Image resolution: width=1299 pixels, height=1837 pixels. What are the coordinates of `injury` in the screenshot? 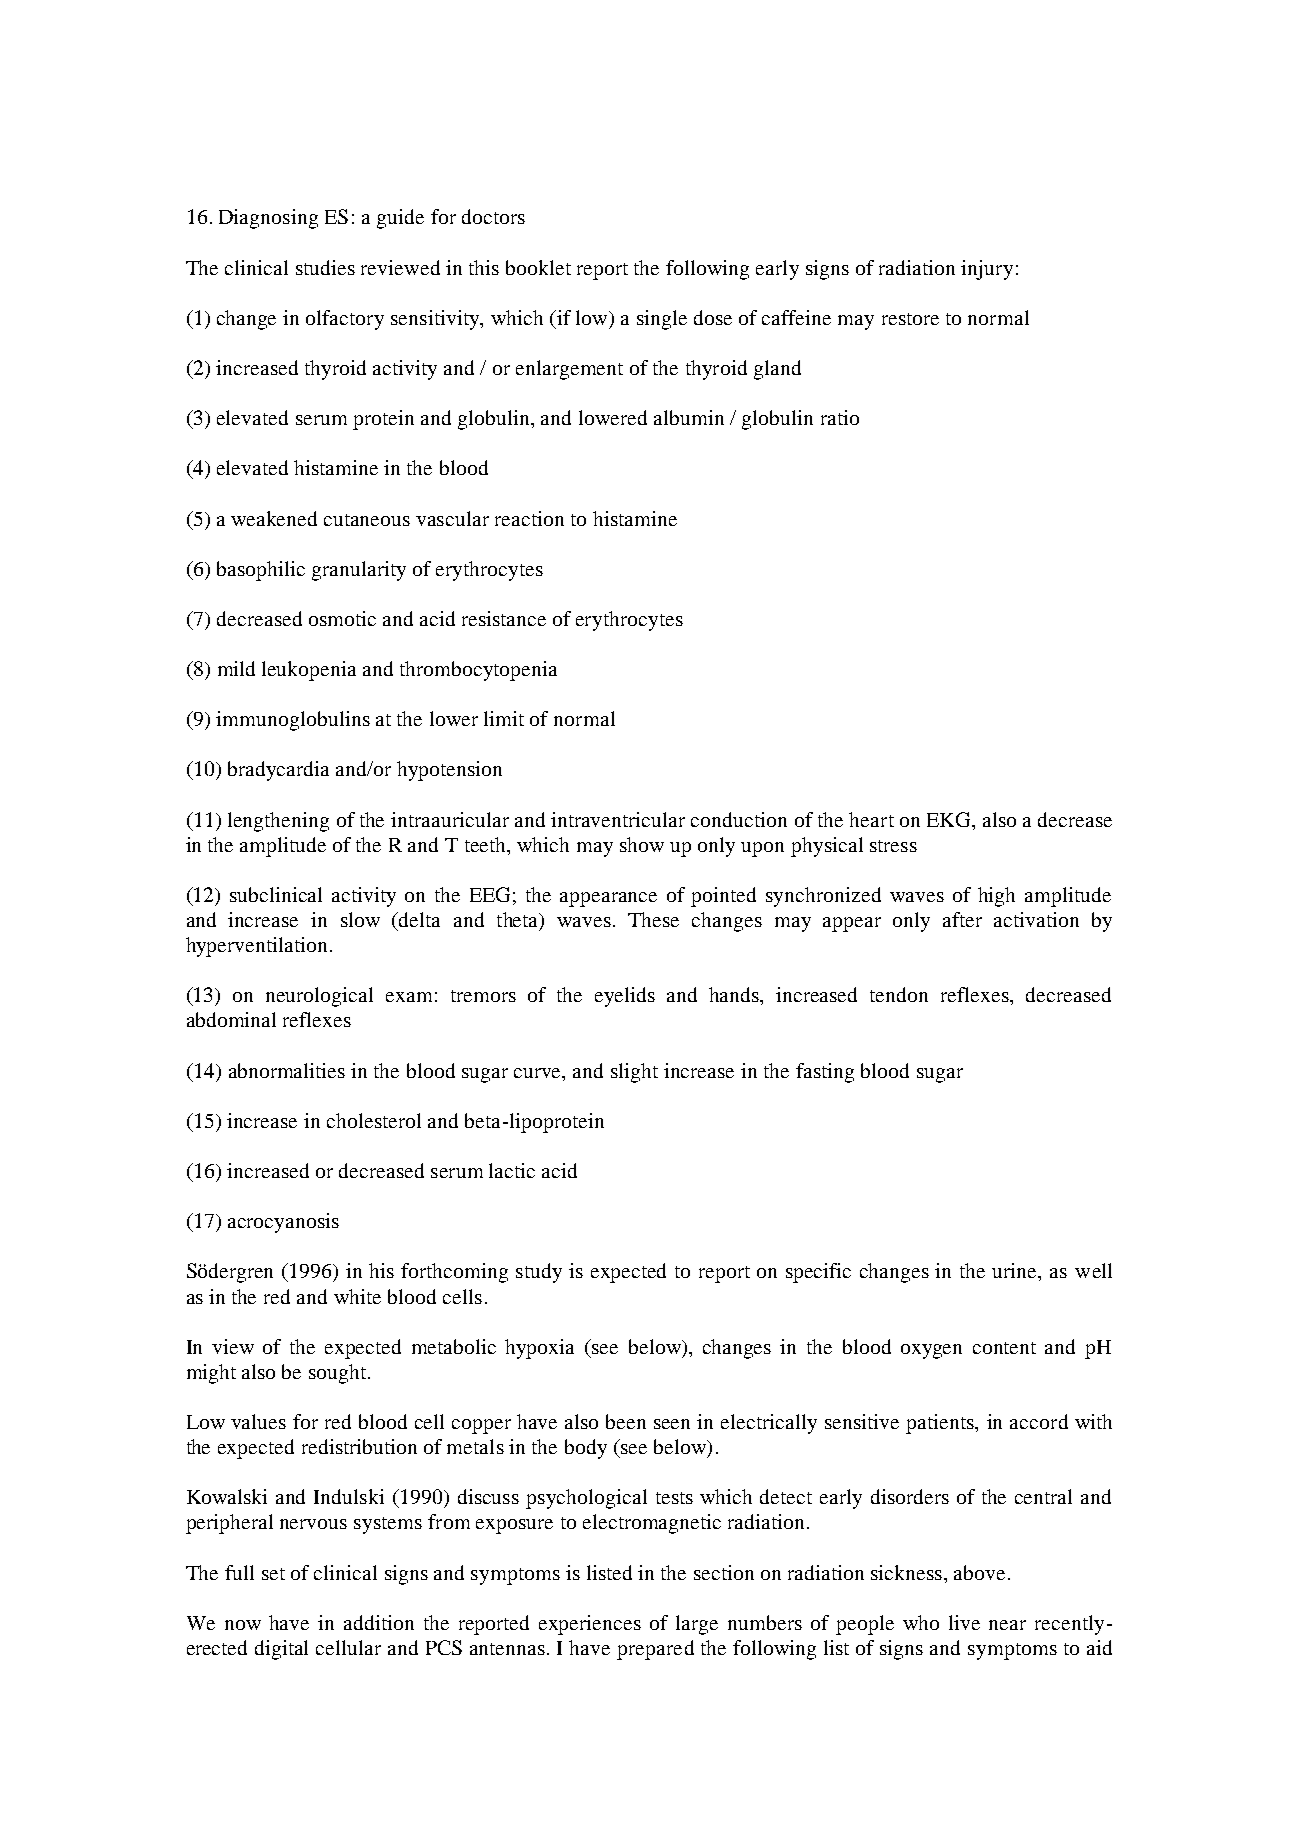 It's located at (987, 270).
